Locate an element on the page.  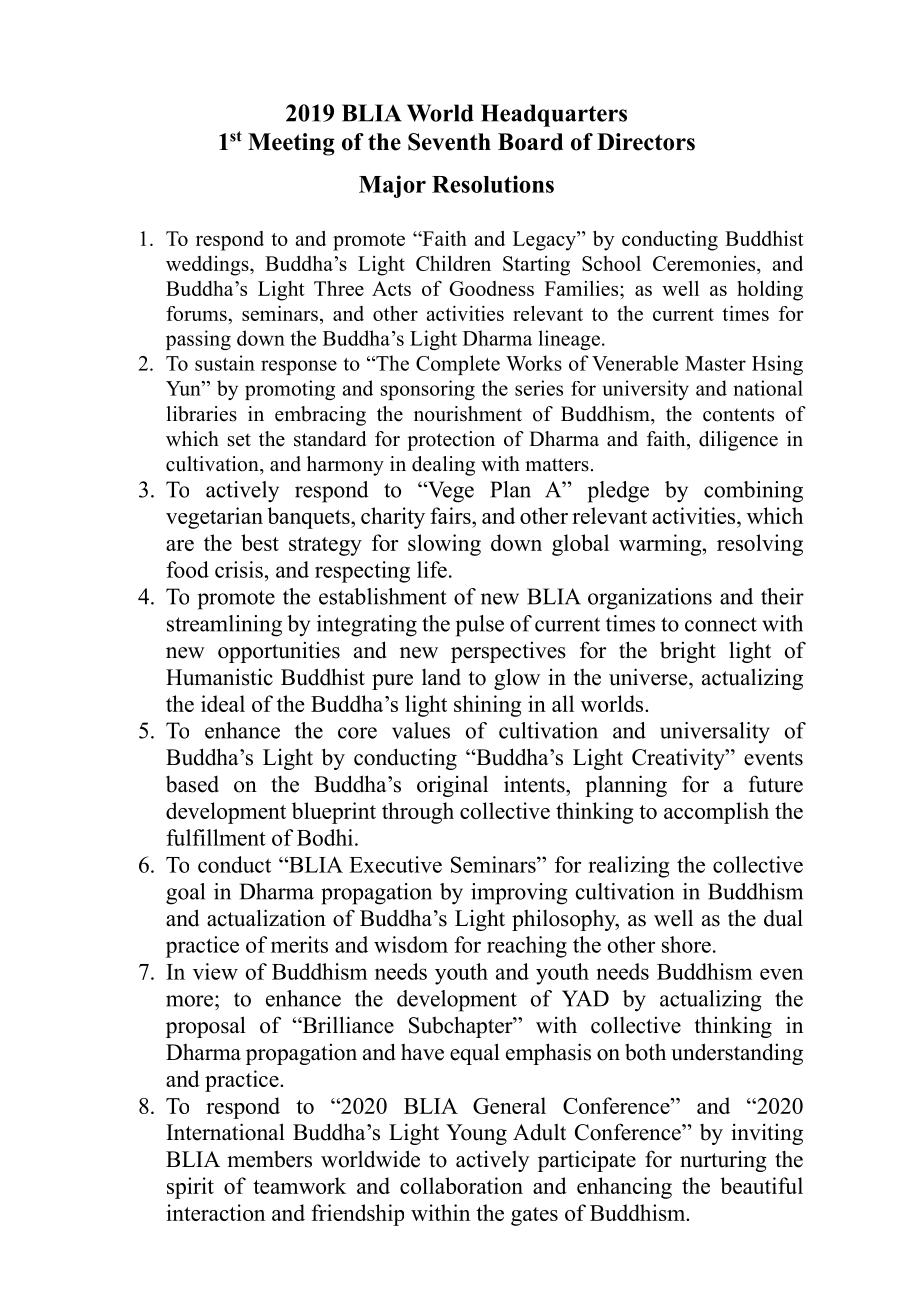
Resolutions is located at coordinates (493, 184).
